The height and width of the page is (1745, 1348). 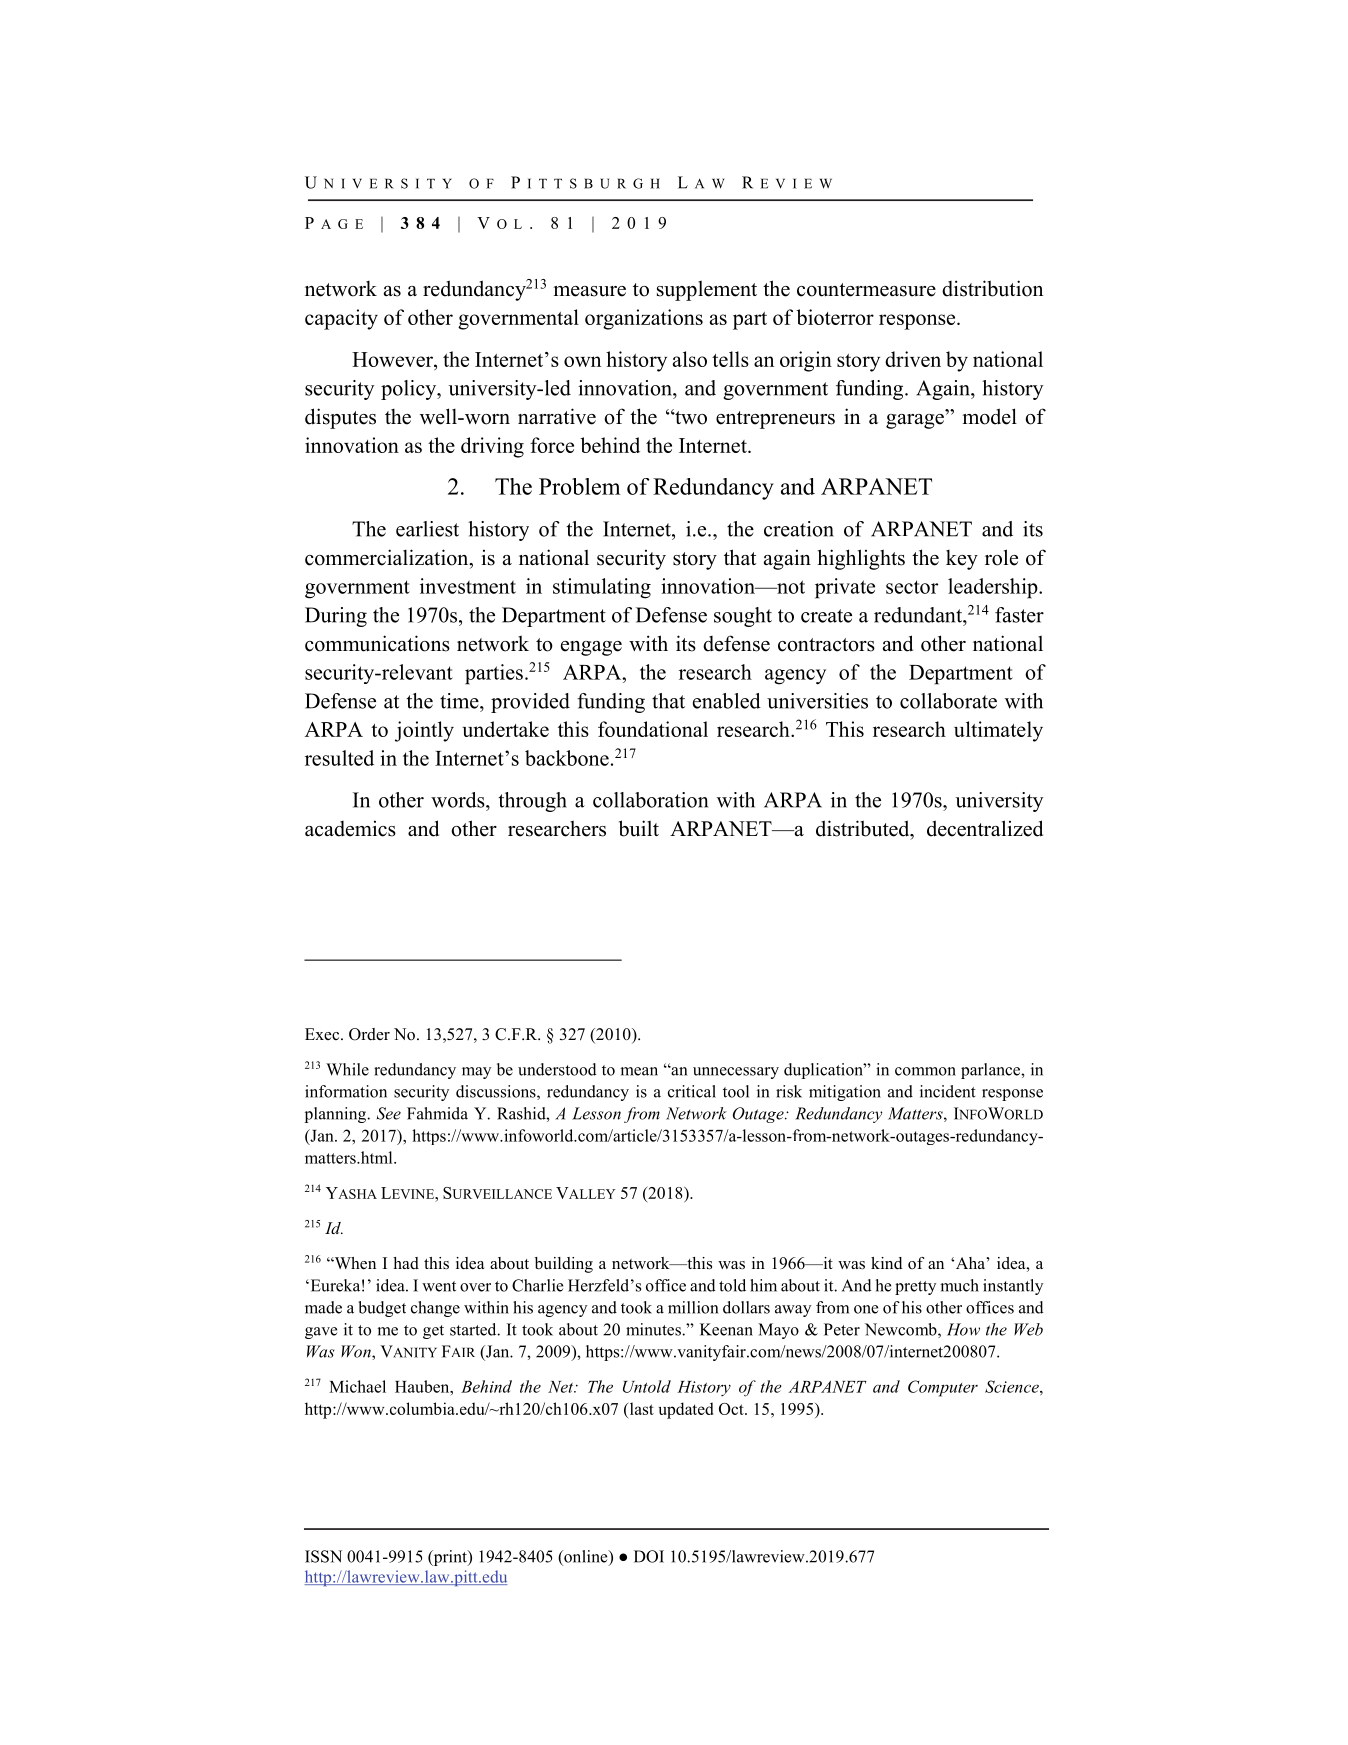 What do you see at coordinates (389, 1113) in the page?
I see `See` at bounding box center [389, 1113].
